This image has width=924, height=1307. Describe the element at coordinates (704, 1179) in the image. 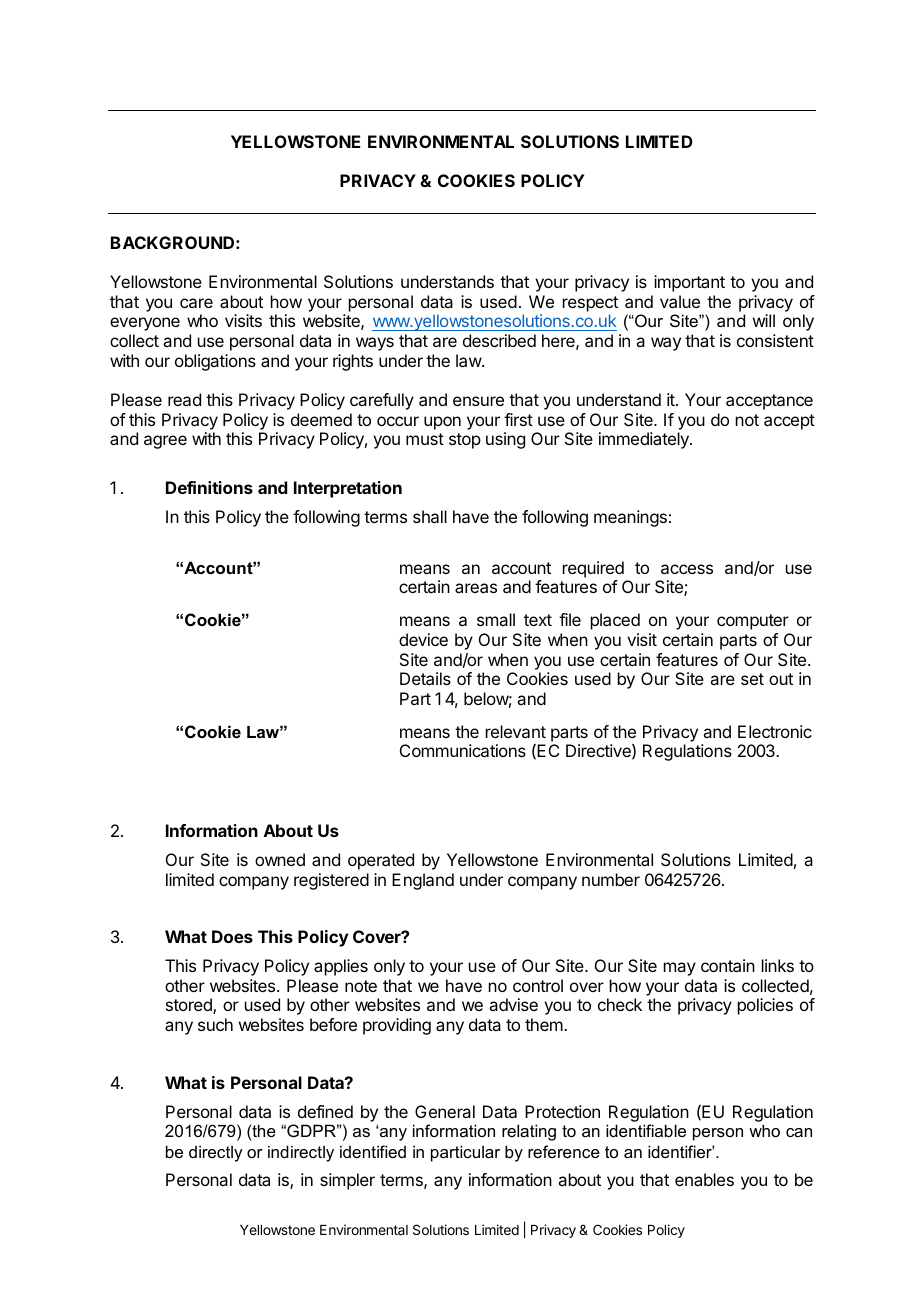

I see `enables` at that location.
